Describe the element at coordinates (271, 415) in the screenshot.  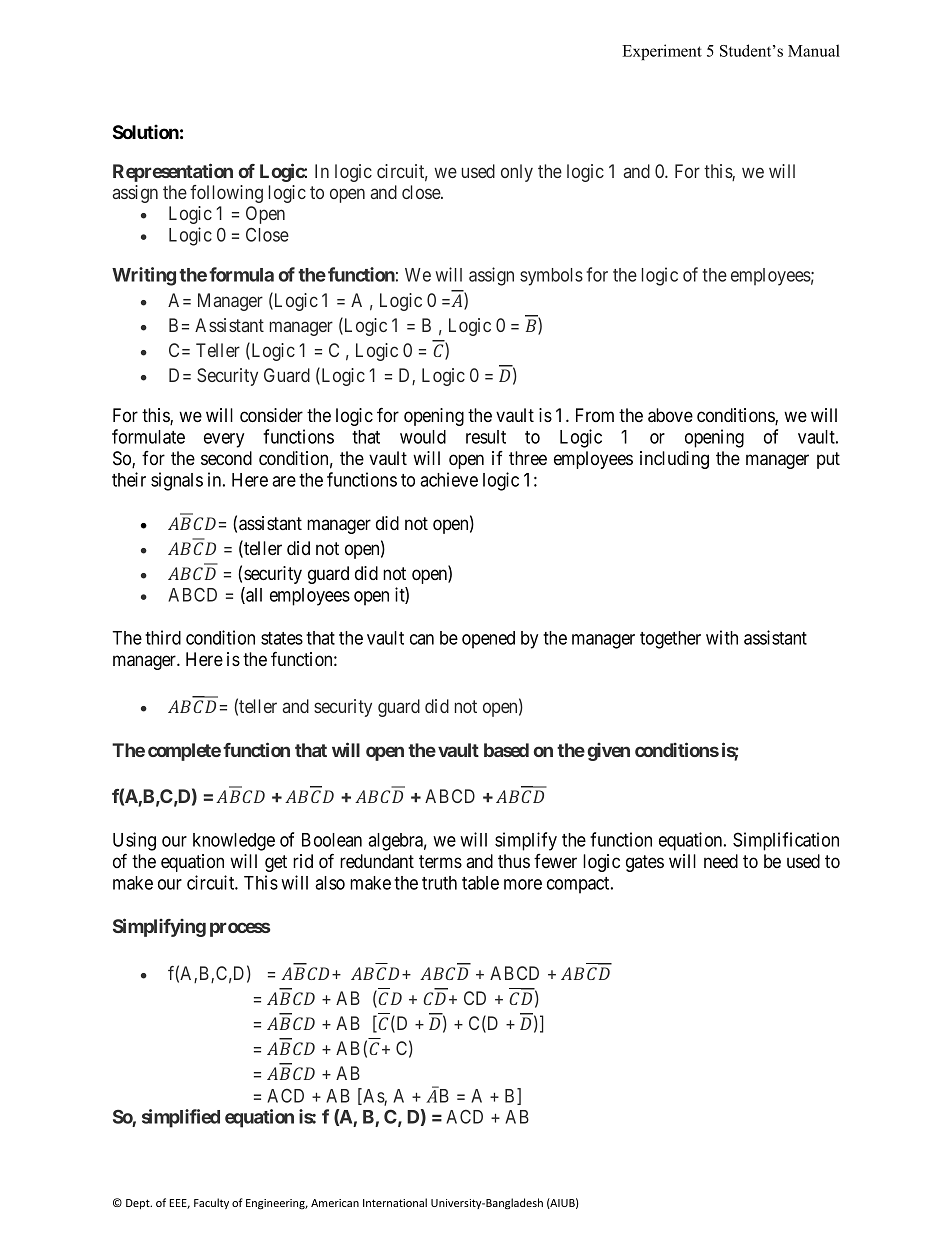
I see `consider` at that location.
